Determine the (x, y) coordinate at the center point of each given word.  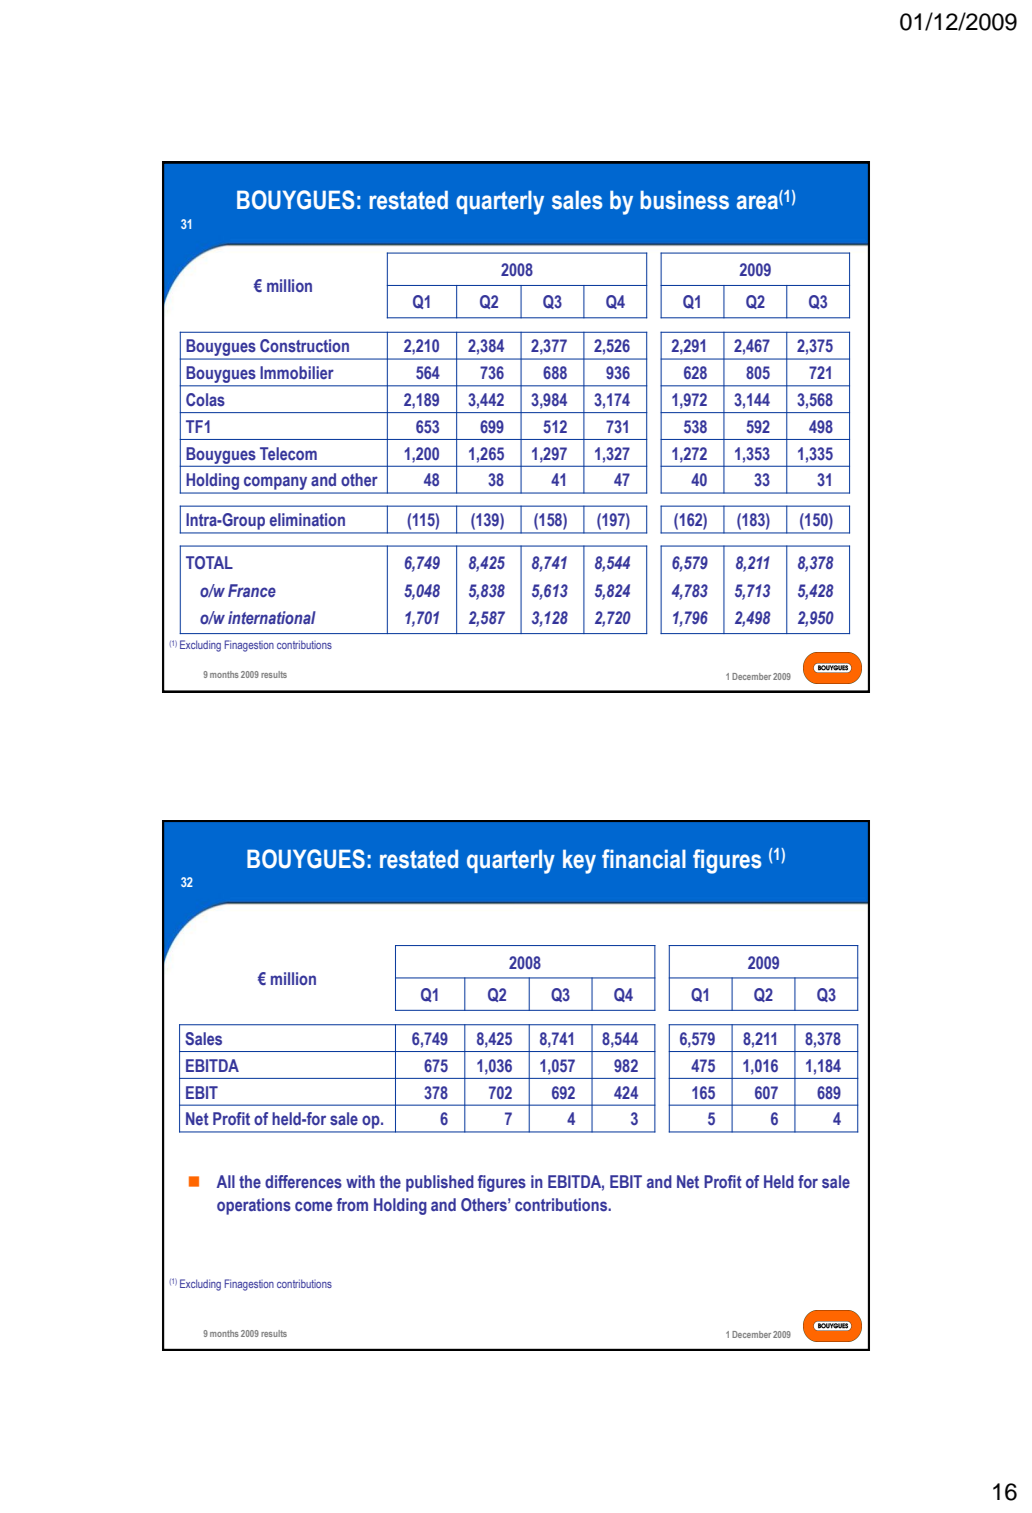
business (684, 200)
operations (254, 1206)
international (272, 617)
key (579, 861)
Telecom (288, 453)
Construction (304, 346)
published (440, 1183)
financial (644, 859)
